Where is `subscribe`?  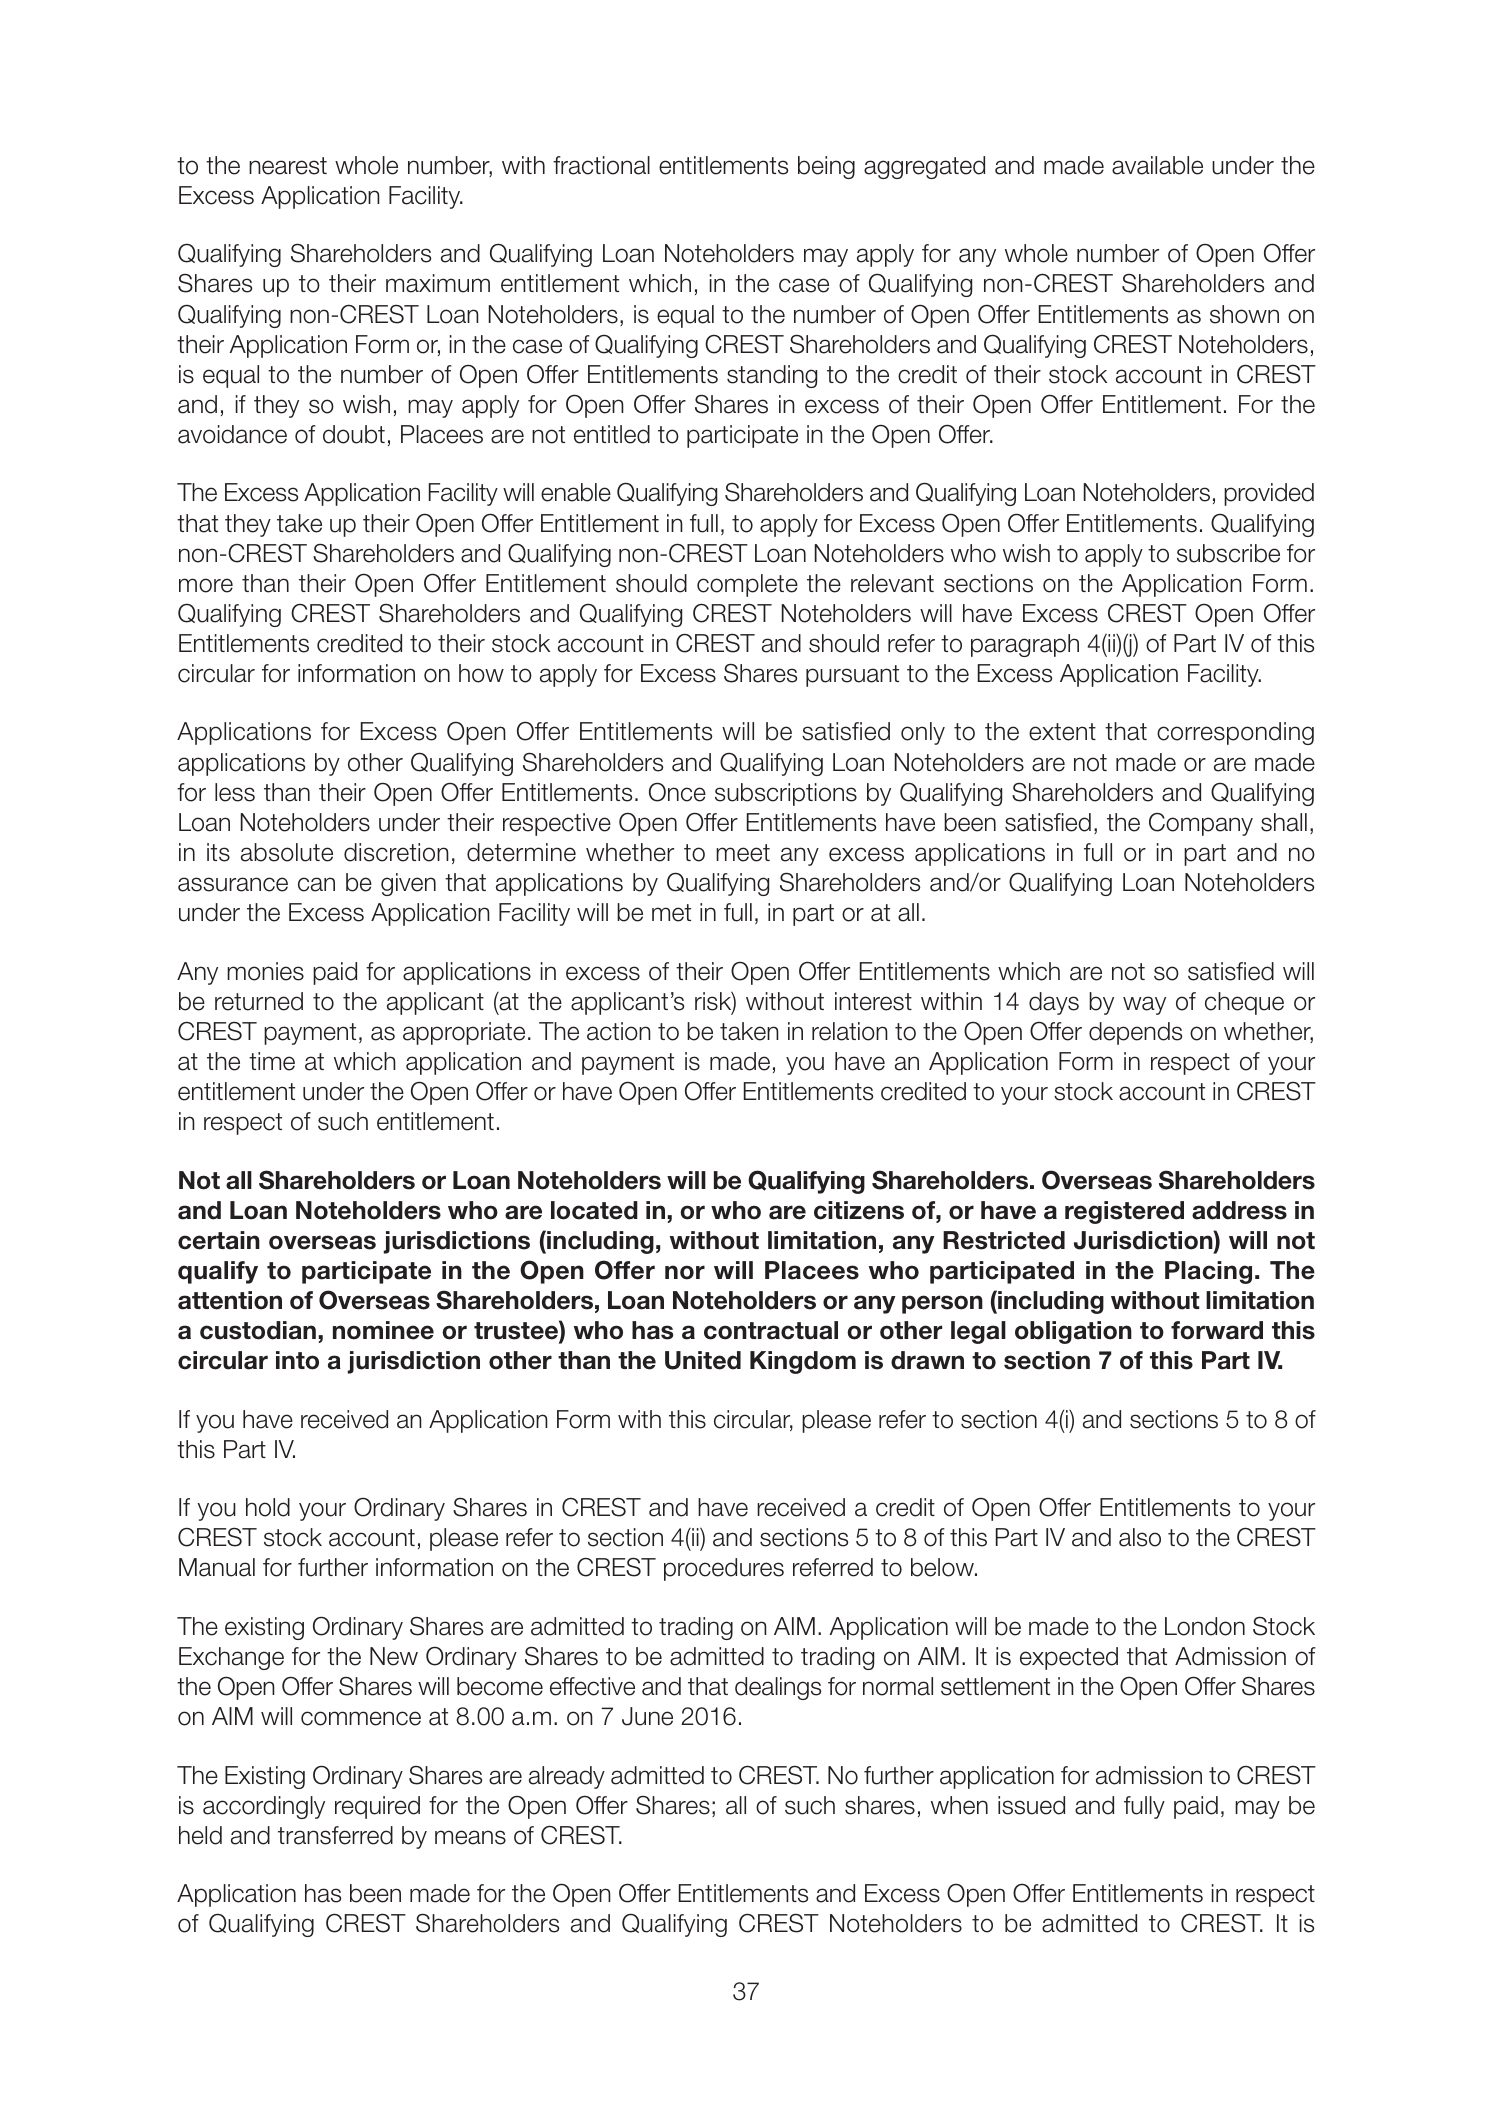
subscribe is located at coordinates (1228, 553).
